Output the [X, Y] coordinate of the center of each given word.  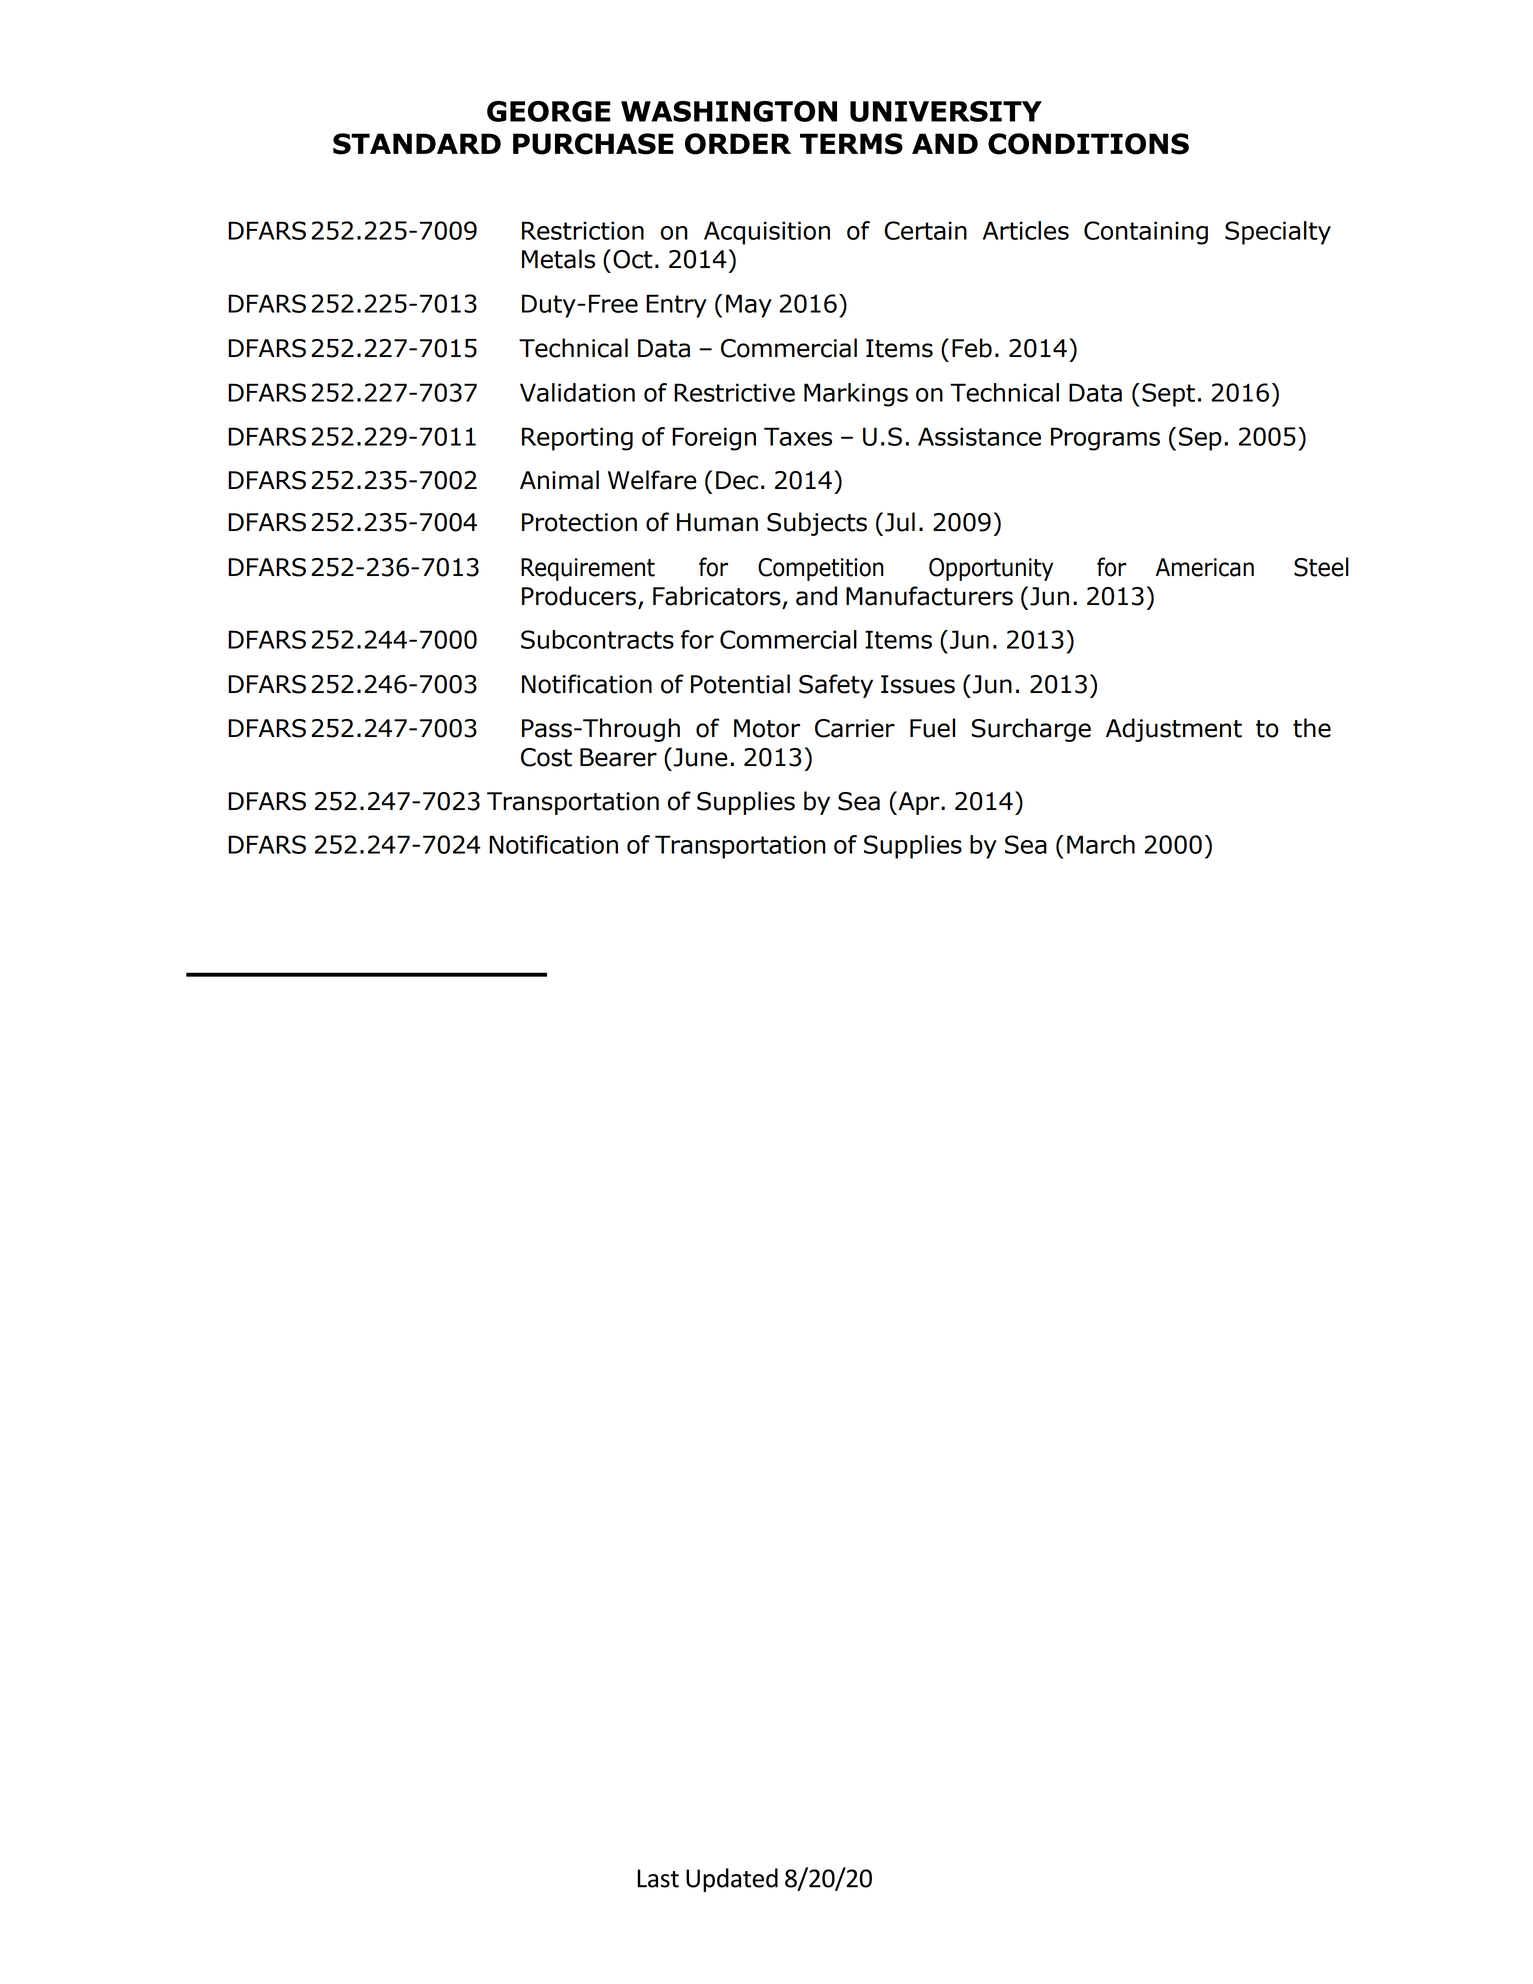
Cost [546, 757]
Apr [919, 803]
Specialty [1278, 233]
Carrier [855, 728]
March [1101, 844]
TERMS [851, 144]
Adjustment [1174, 730]
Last [658, 1878]
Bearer [618, 757]
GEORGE [549, 111]
